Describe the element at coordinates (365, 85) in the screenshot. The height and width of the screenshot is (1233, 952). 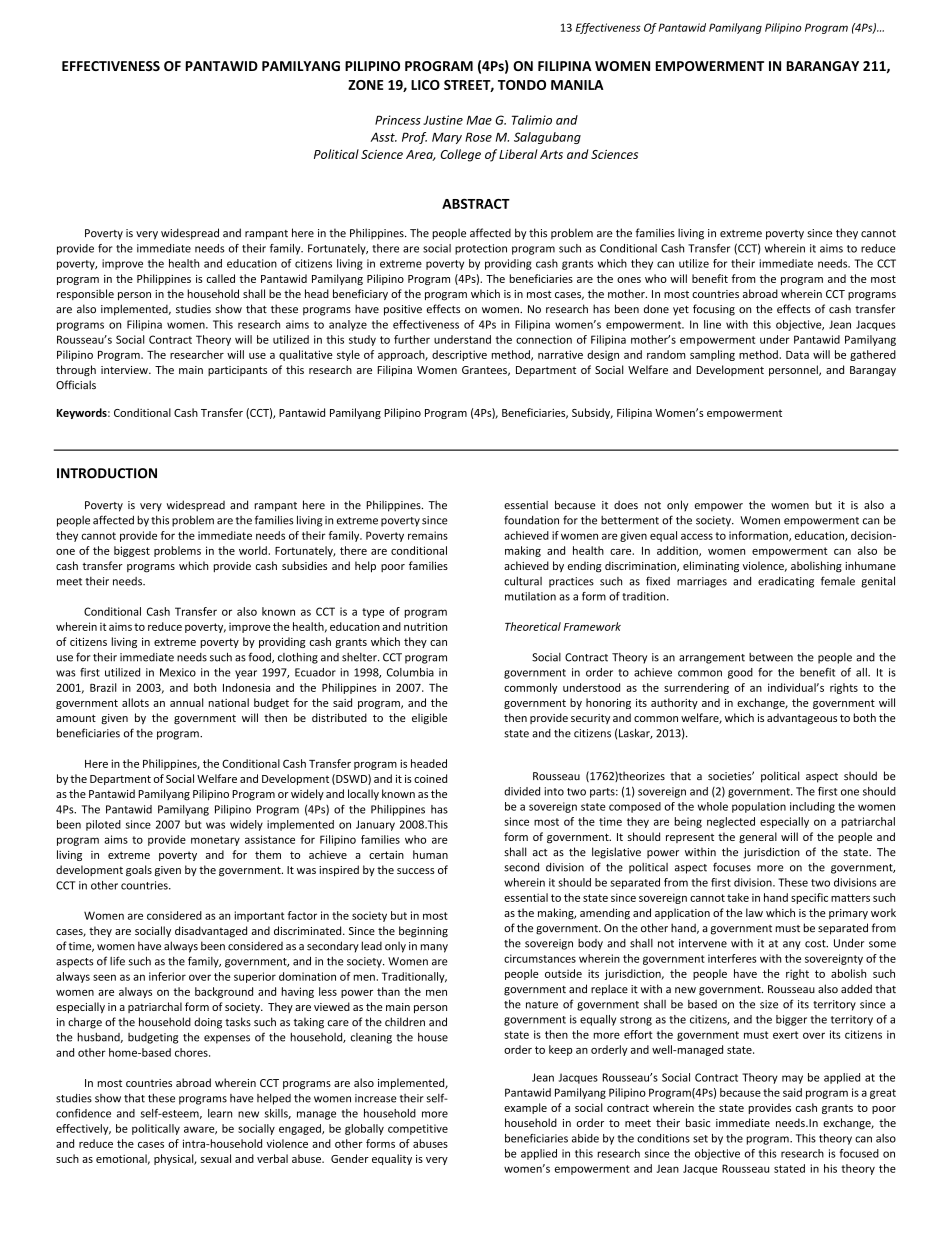
I see `ZONE` at that location.
